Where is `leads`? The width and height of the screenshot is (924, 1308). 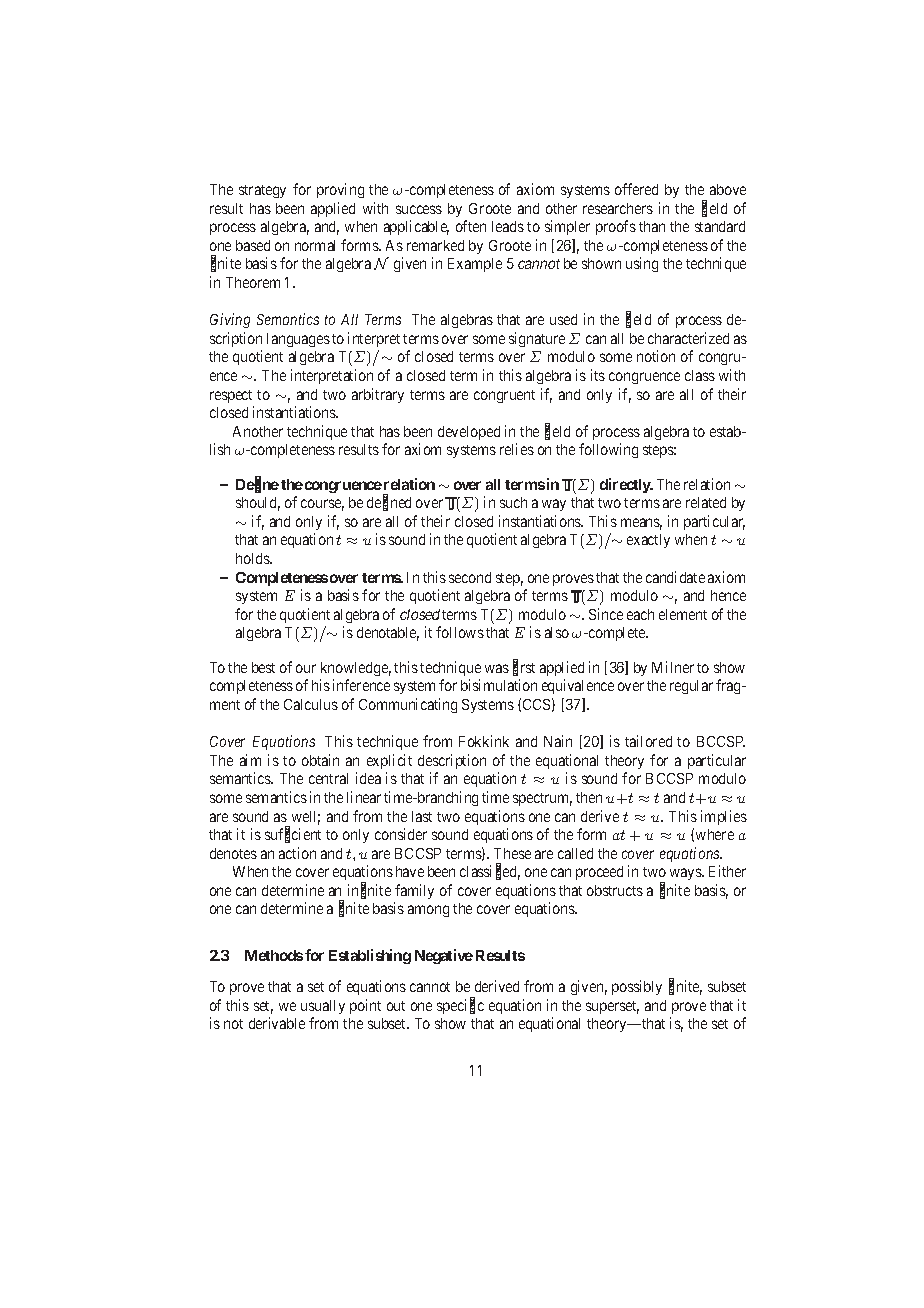
leads is located at coordinates (508, 226).
